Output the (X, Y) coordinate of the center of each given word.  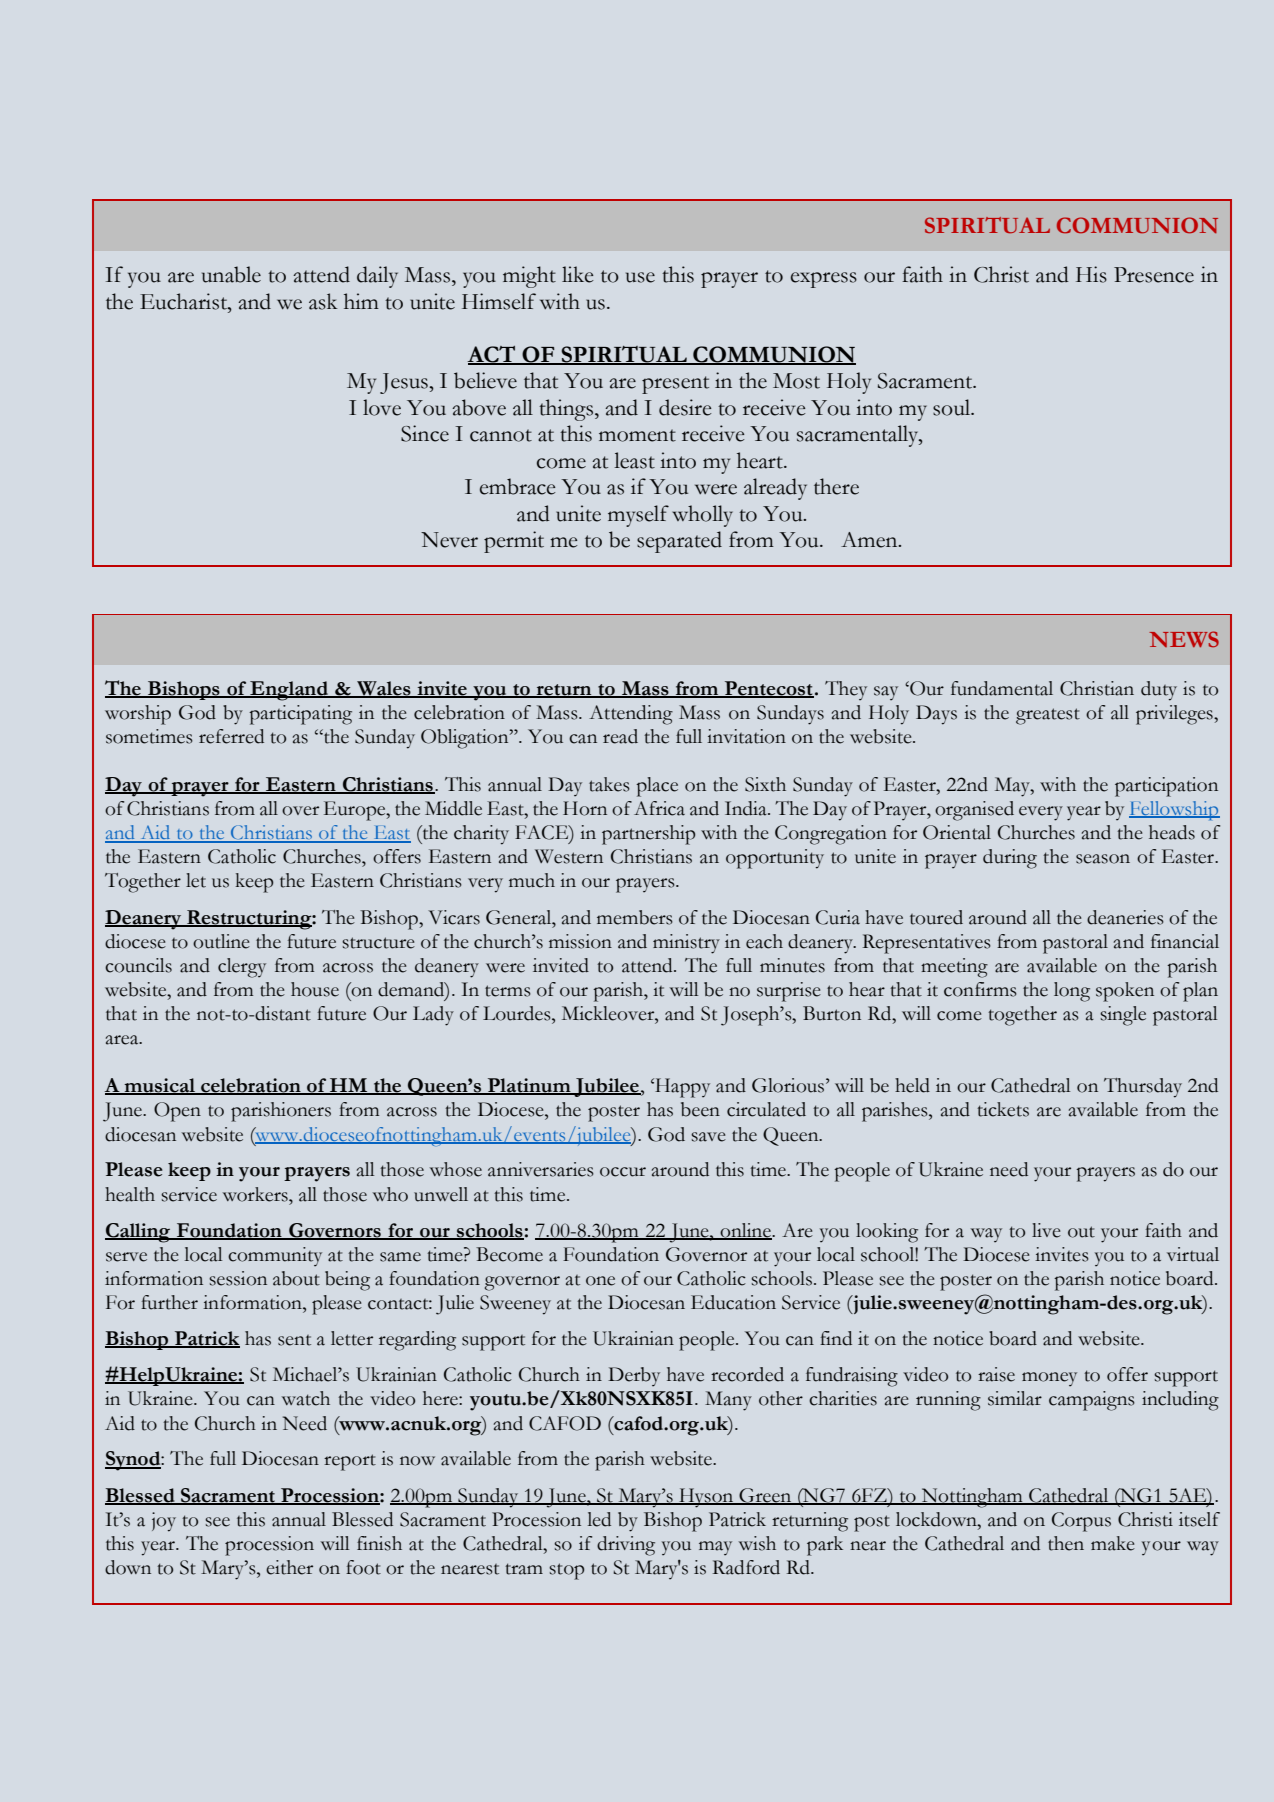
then (1066, 1543)
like (578, 274)
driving (626, 1546)
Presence (1154, 275)
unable (231, 274)
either (289, 1567)
